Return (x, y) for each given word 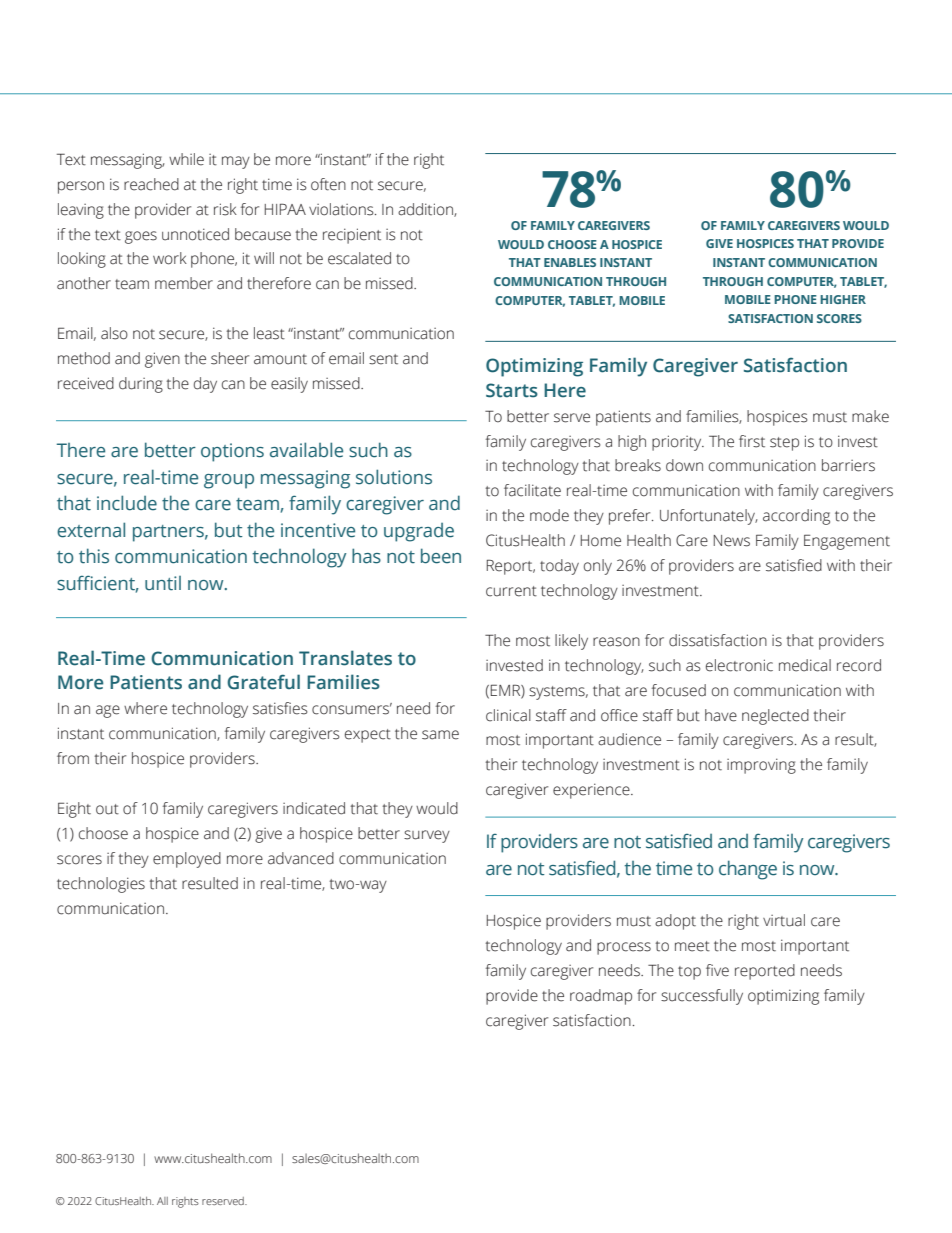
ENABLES (570, 262)
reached (151, 184)
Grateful (263, 682)
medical (805, 665)
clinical (508, 715)
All (162, 1201)
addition (426, 210)
